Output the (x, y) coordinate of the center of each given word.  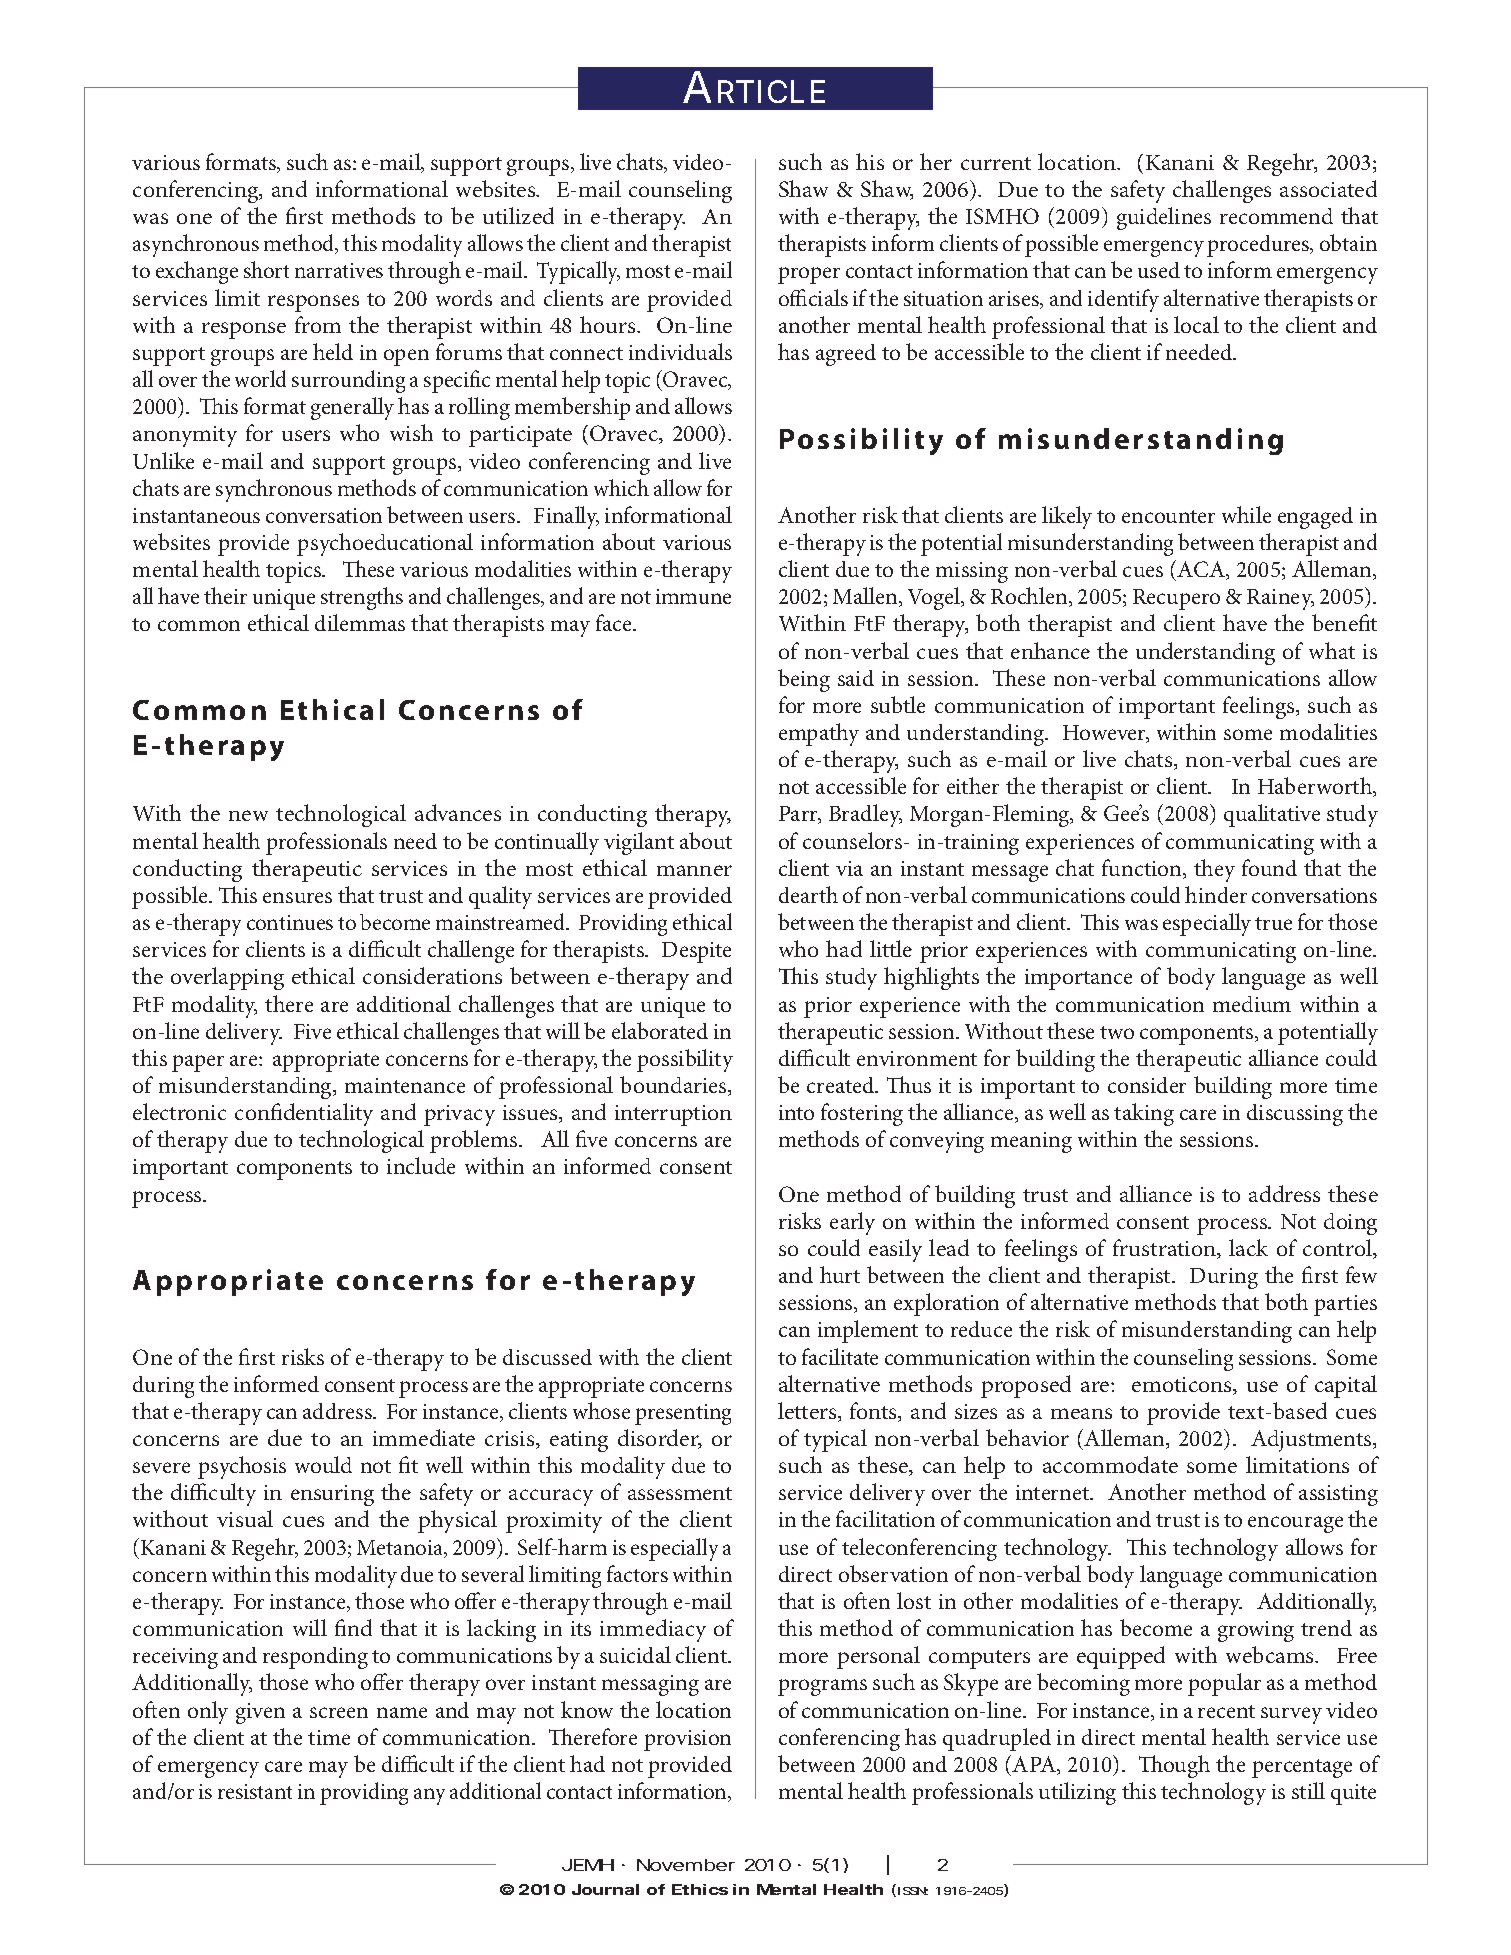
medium (1252, 1004)
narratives (339, 270)
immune (693, 596)
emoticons (1183, 1386)
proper (809, 275)
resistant (255, 1791)
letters (808, 1412)
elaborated (660, 1030)
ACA (1202, 570)
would (323, 1464)
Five (312, 1031)
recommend (1276, 216)
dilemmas (360, 622)
